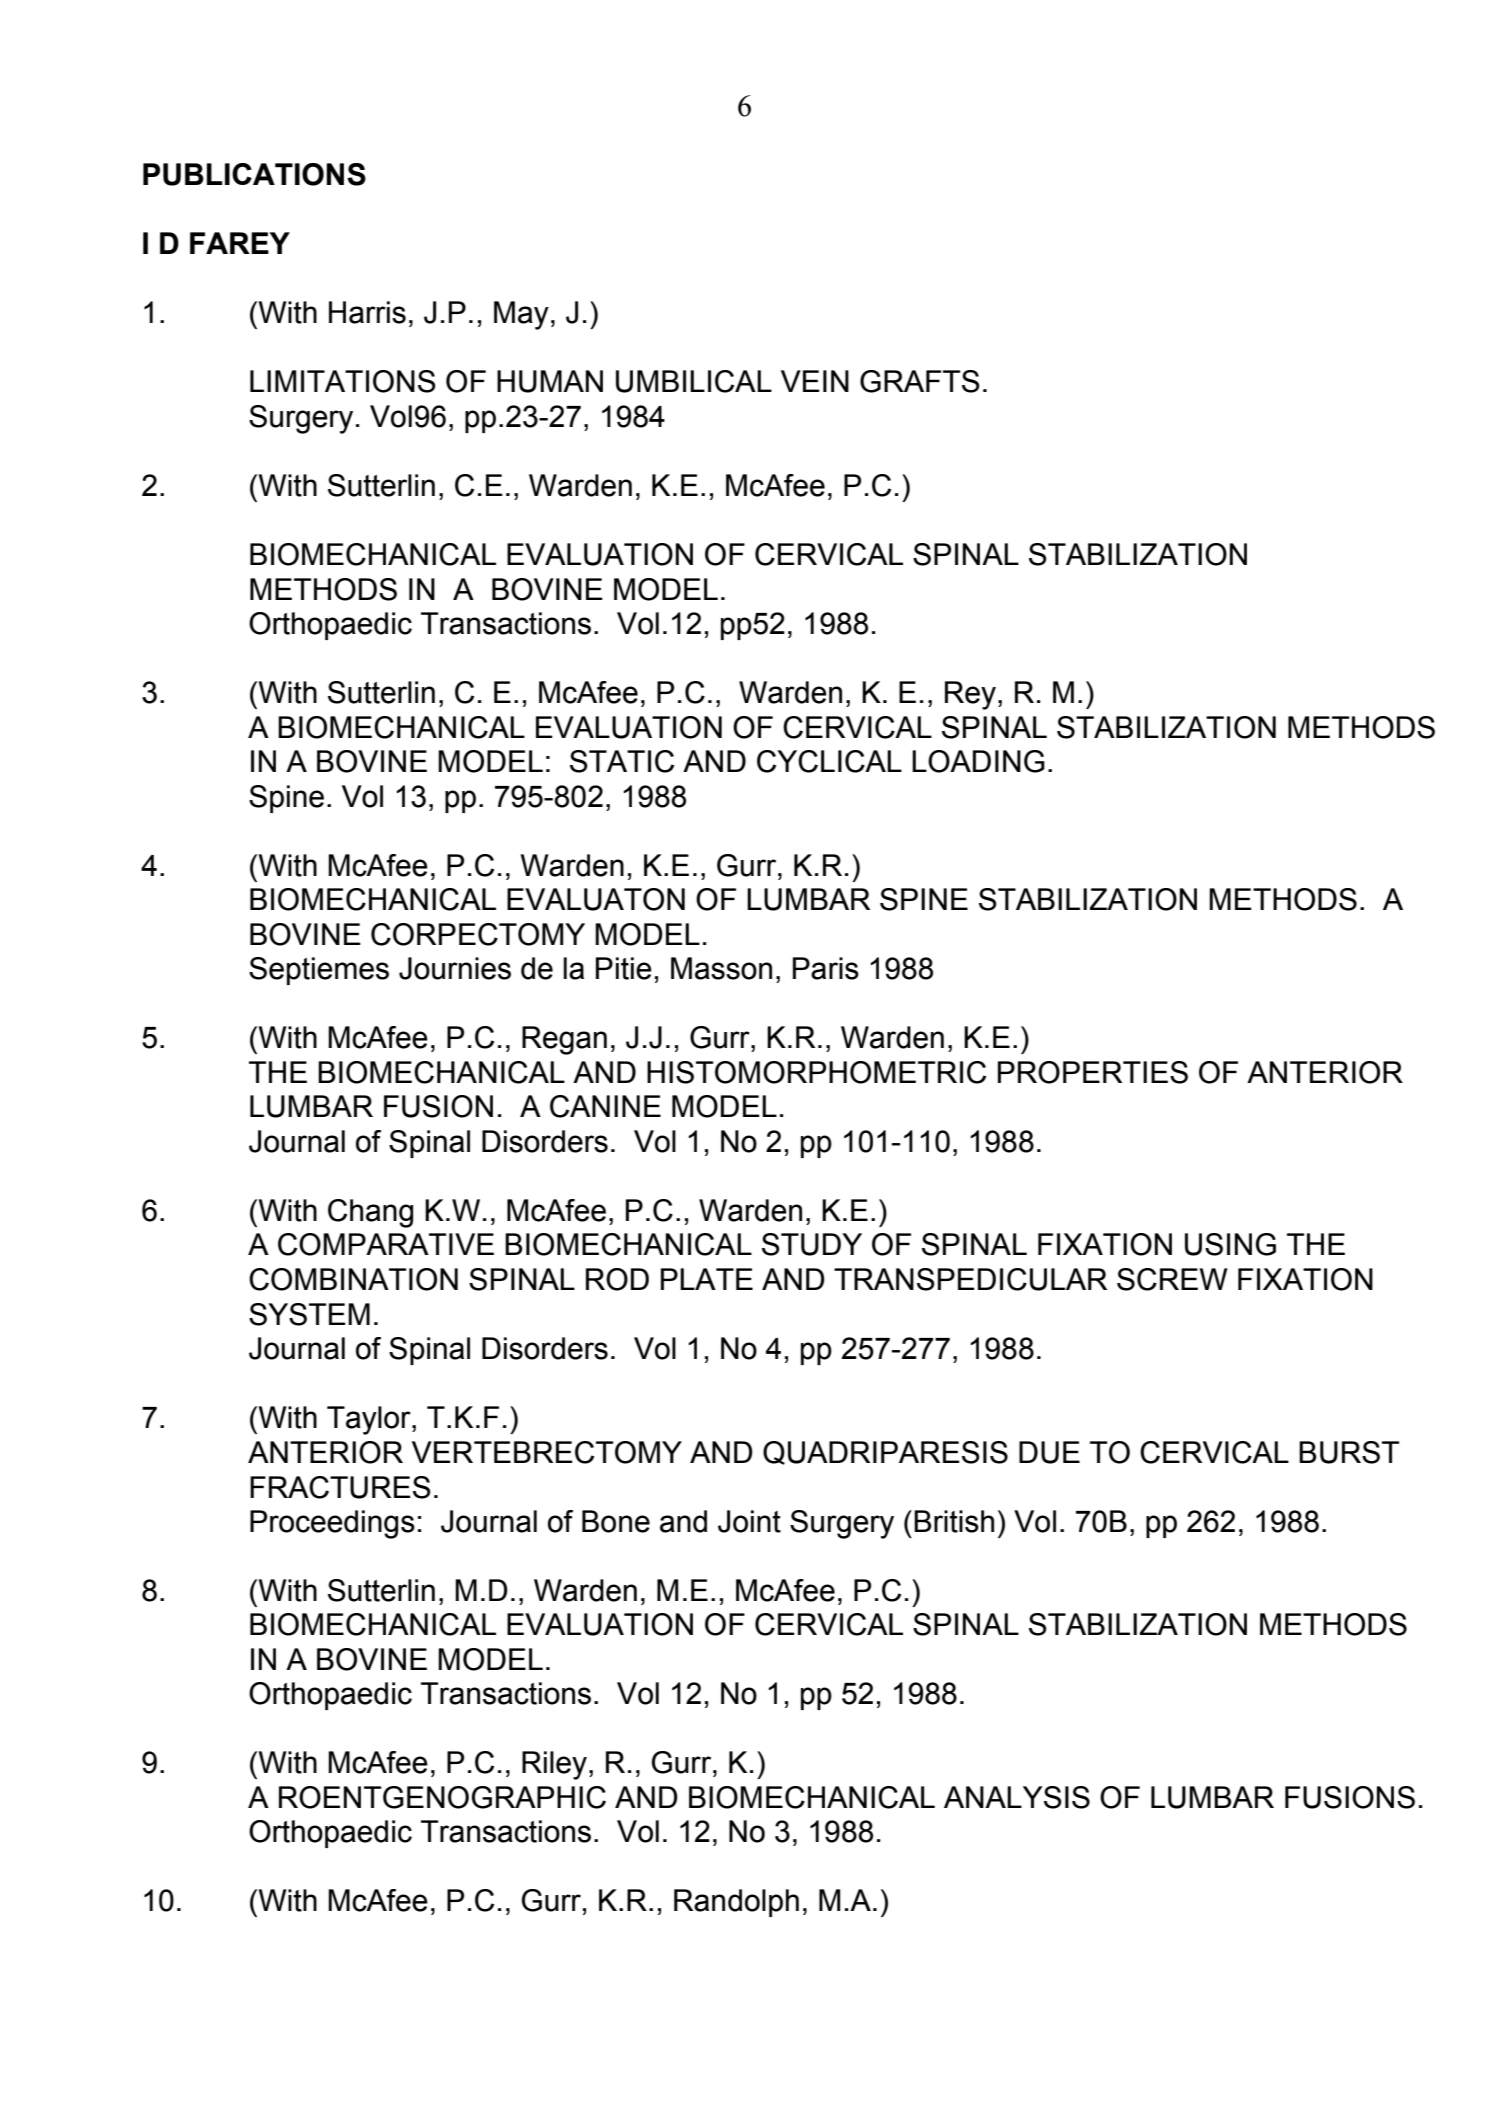  What do you see at coordinates (370, 1420) in the image?
I see `Taylor` at bounding box center [370, 1420].
